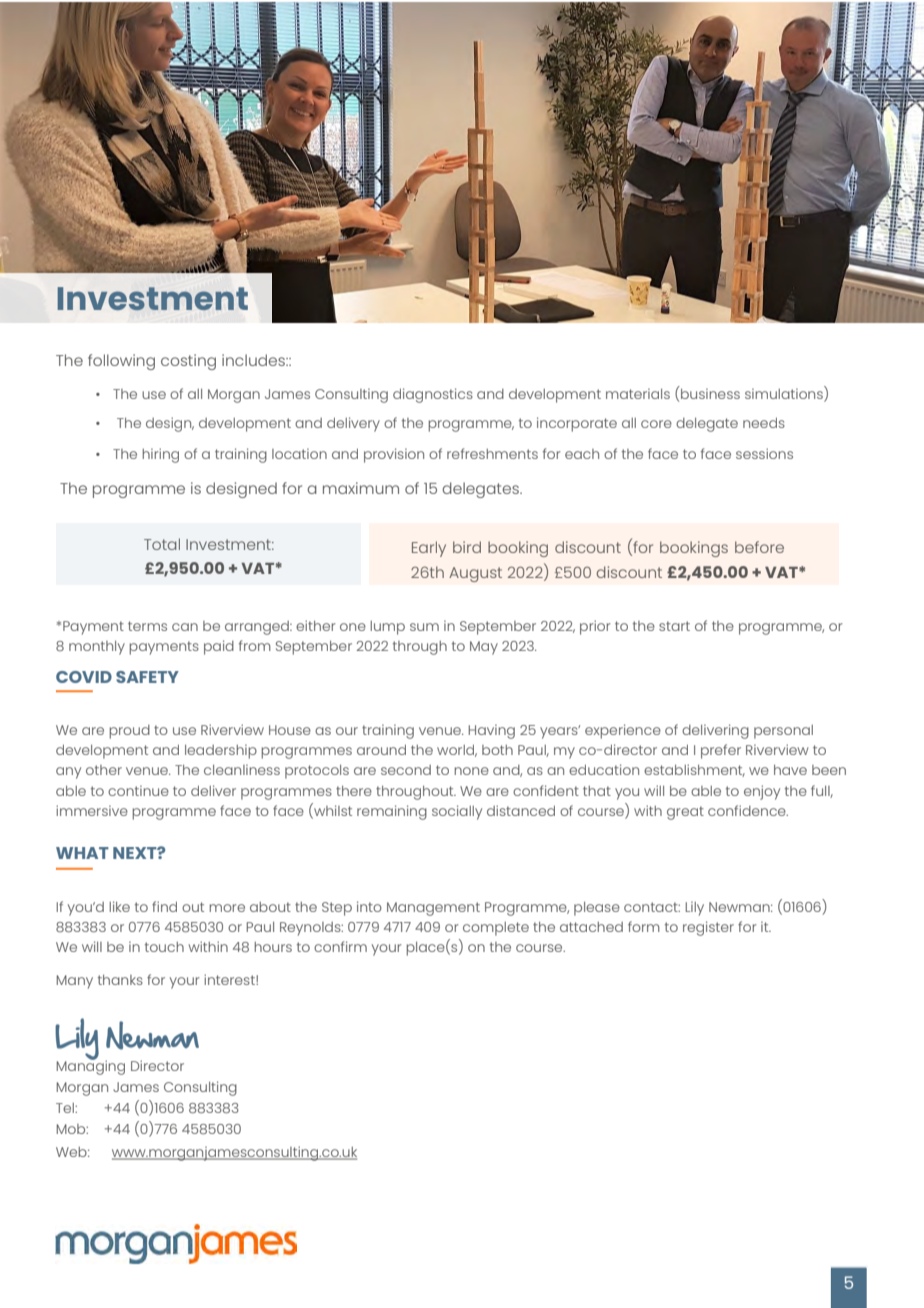  What do you see at coordinates (433, 395) in the screenshot?
I see `diagnostics` at bounding box center [433, 395].
